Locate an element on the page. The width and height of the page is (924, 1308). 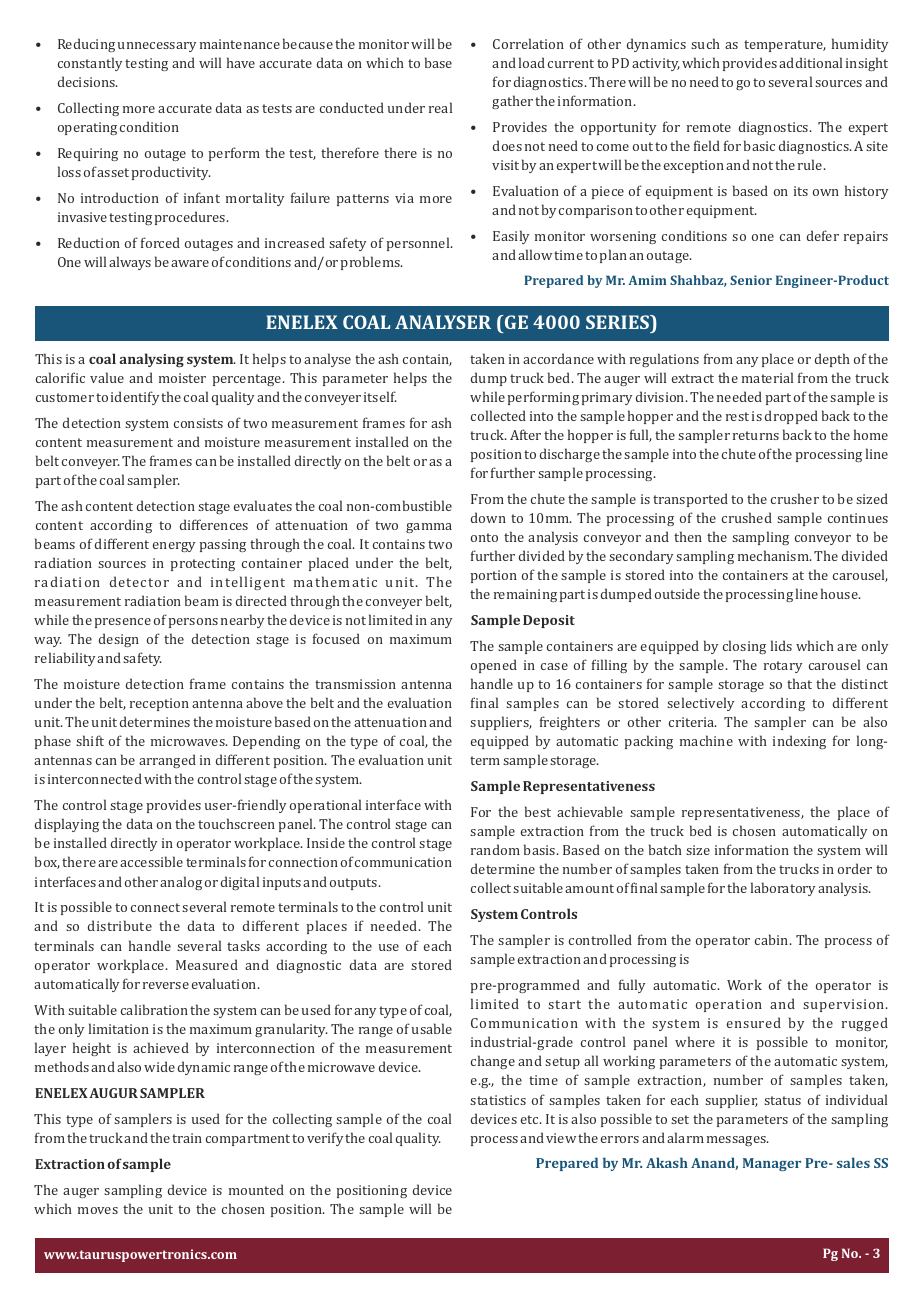
additional is located at coordinates (810, 62).
